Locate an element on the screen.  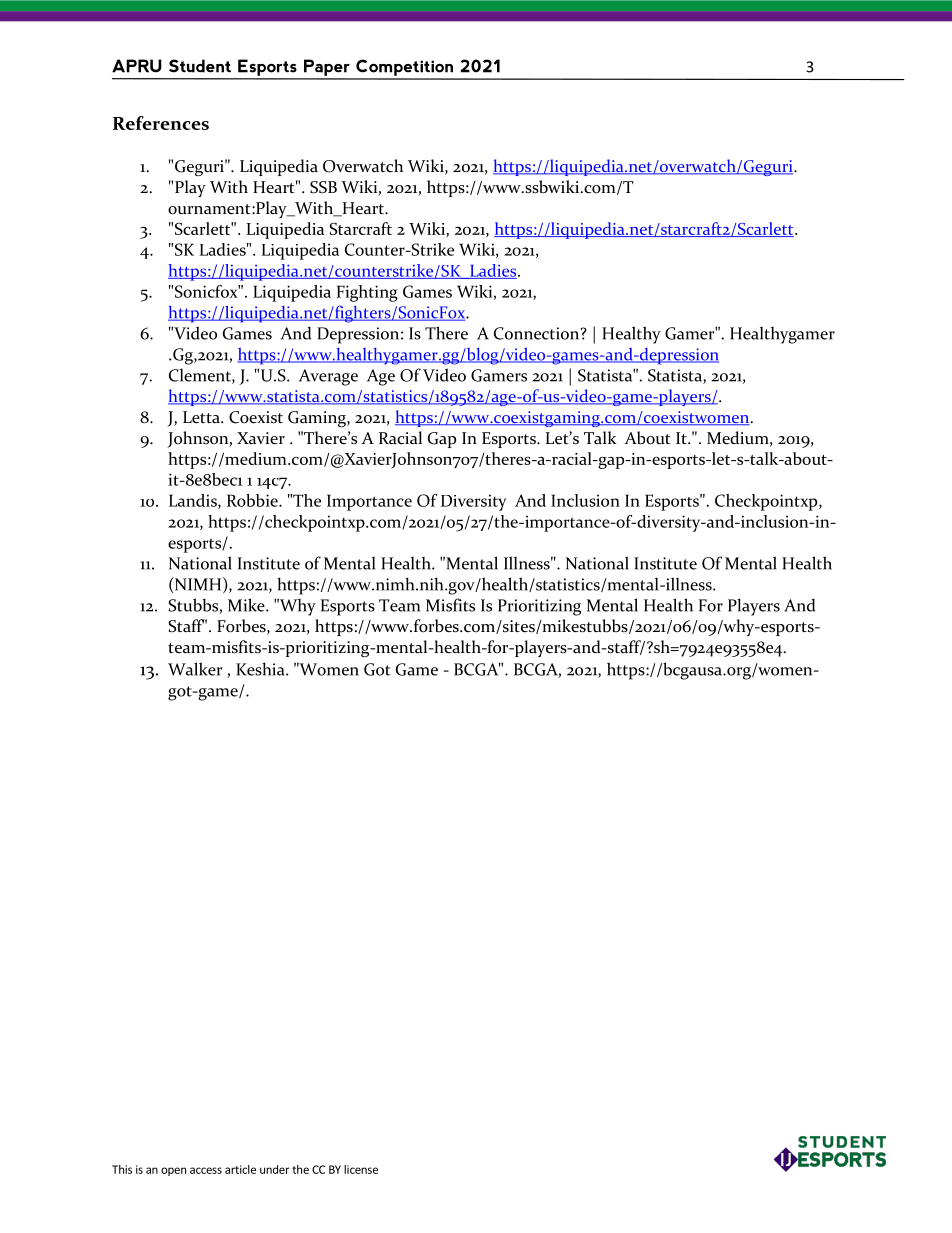
Fighting is located at coordinates (367, 293).
